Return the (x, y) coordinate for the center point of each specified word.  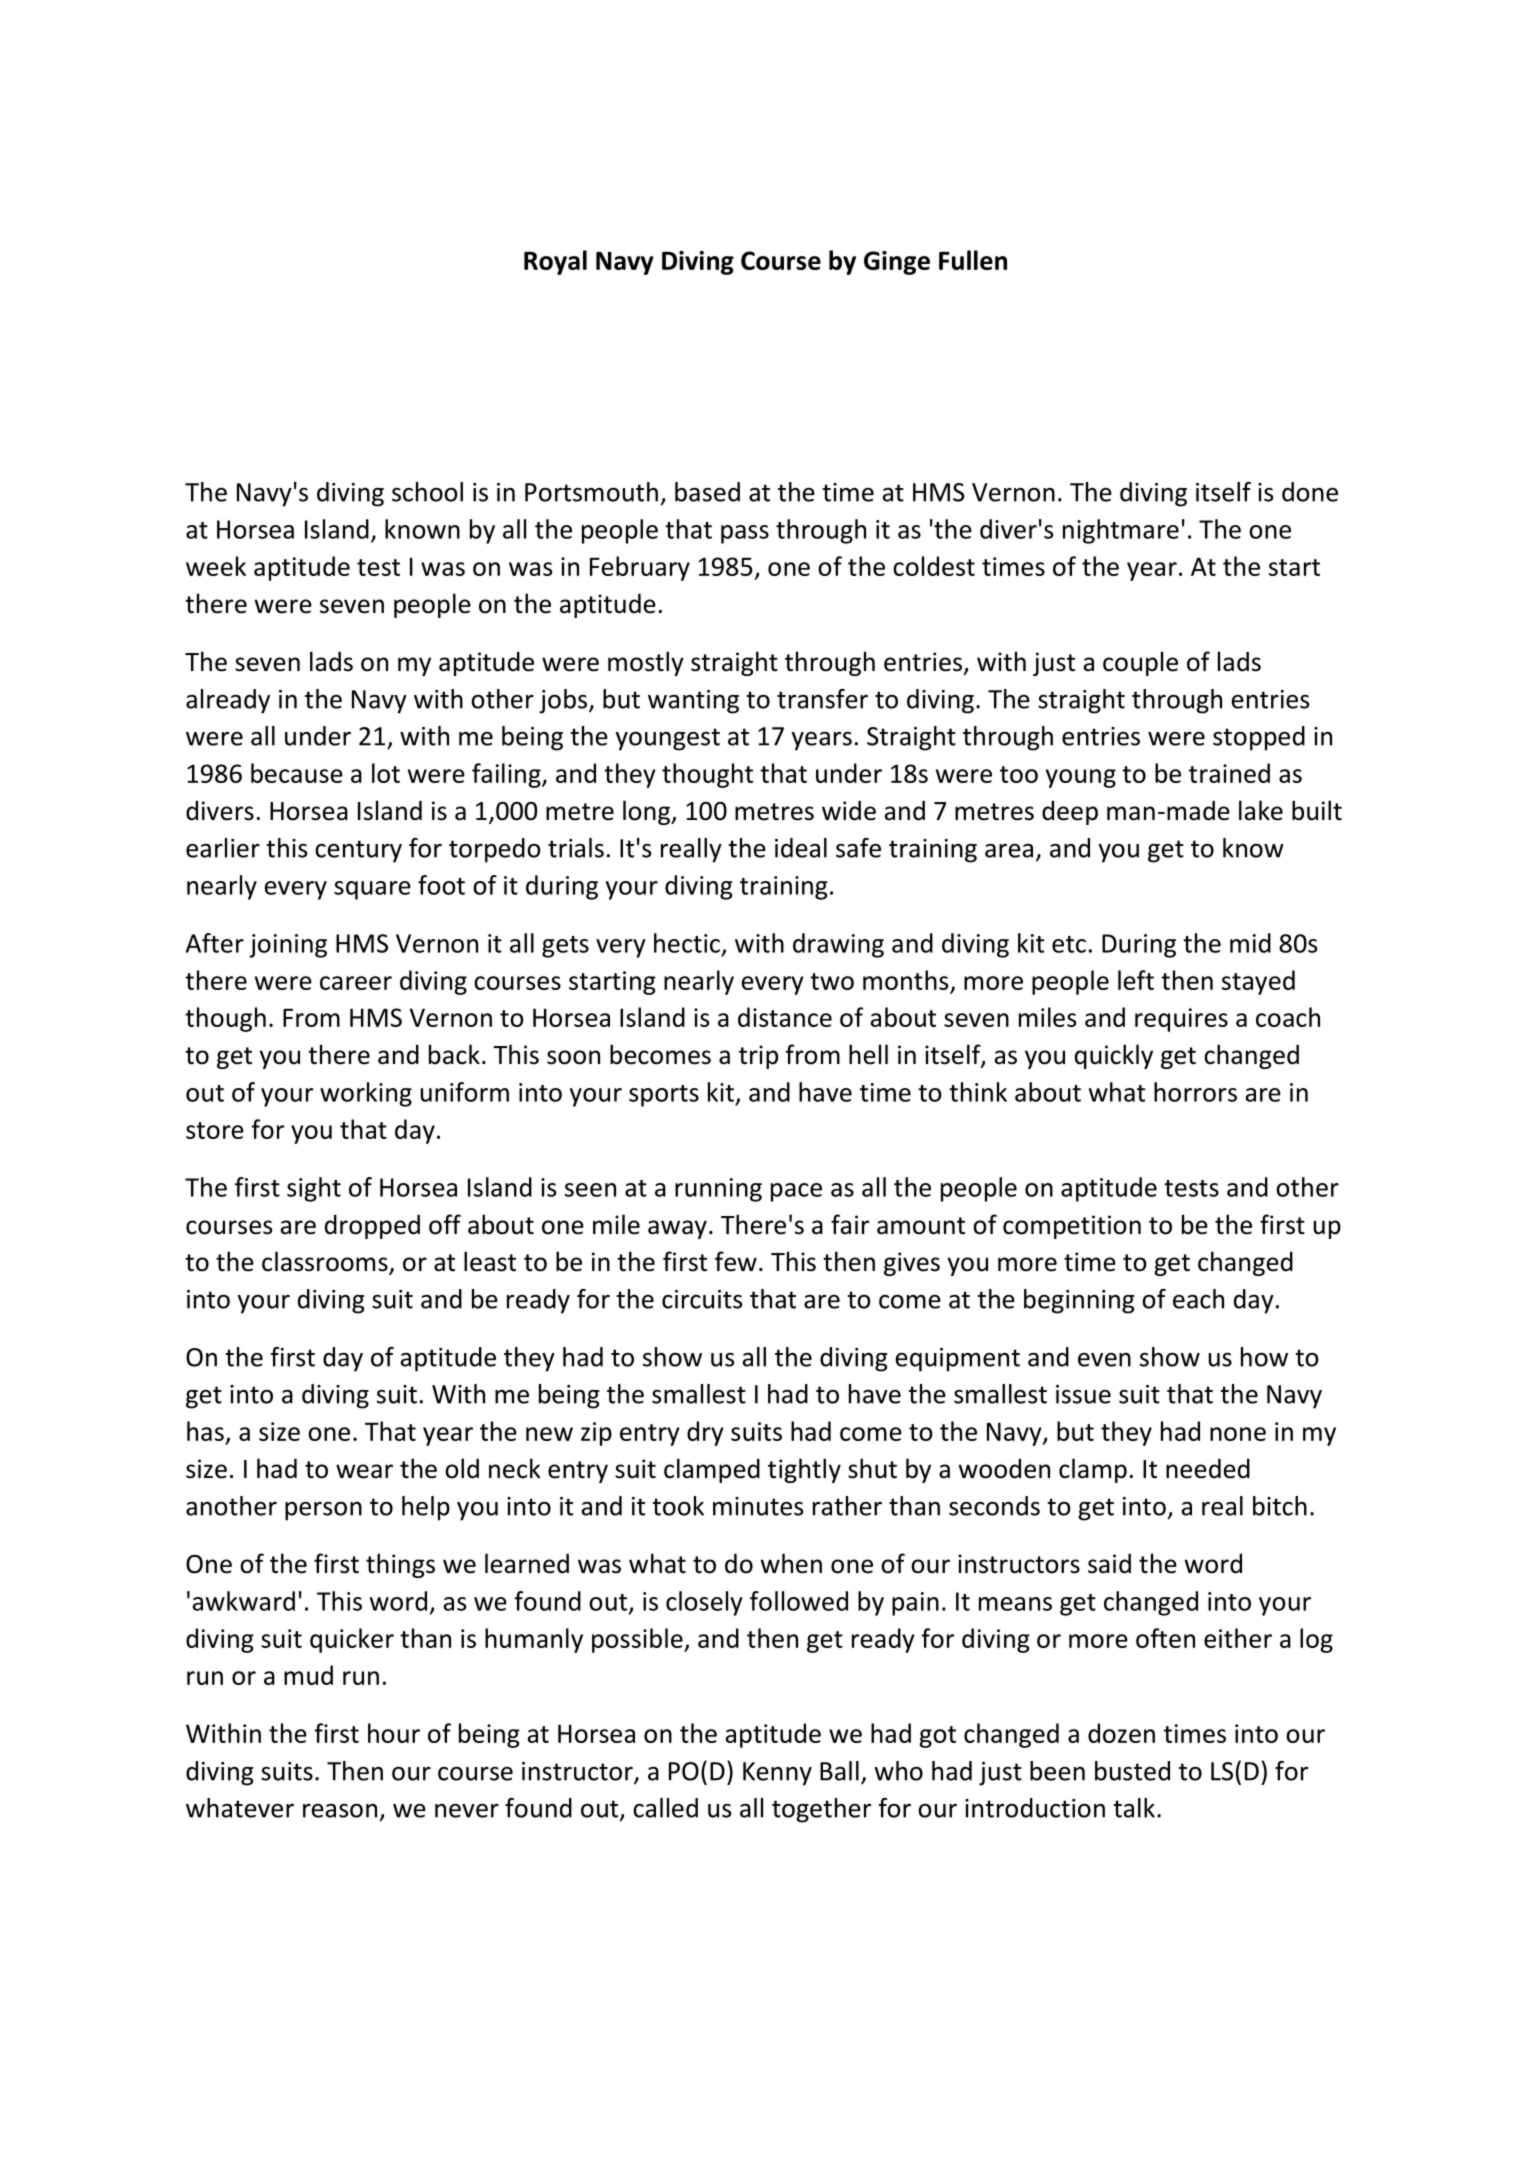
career (356, 983)
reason (340, 1811)
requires (1181, 1020)
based (707, 492)
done (1310, 492)
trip (758, 1057)
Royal (555, 262)
